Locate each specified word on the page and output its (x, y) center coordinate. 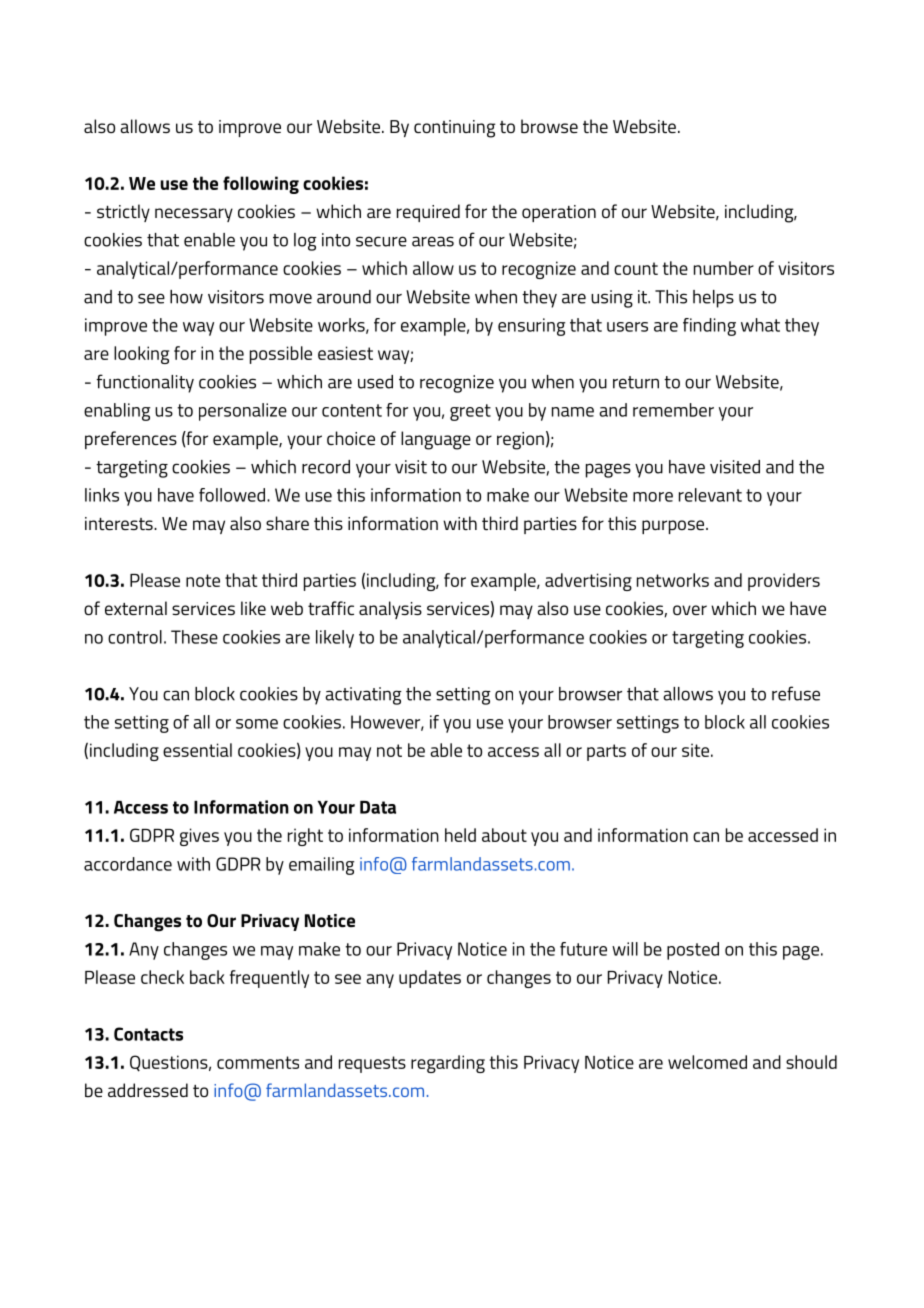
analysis (390, 610)
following (261, 185)
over (690, 610)
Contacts (148, 1034)
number (724, 268)
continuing (454, 129)
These (194, 637)
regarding (448, 1064)
